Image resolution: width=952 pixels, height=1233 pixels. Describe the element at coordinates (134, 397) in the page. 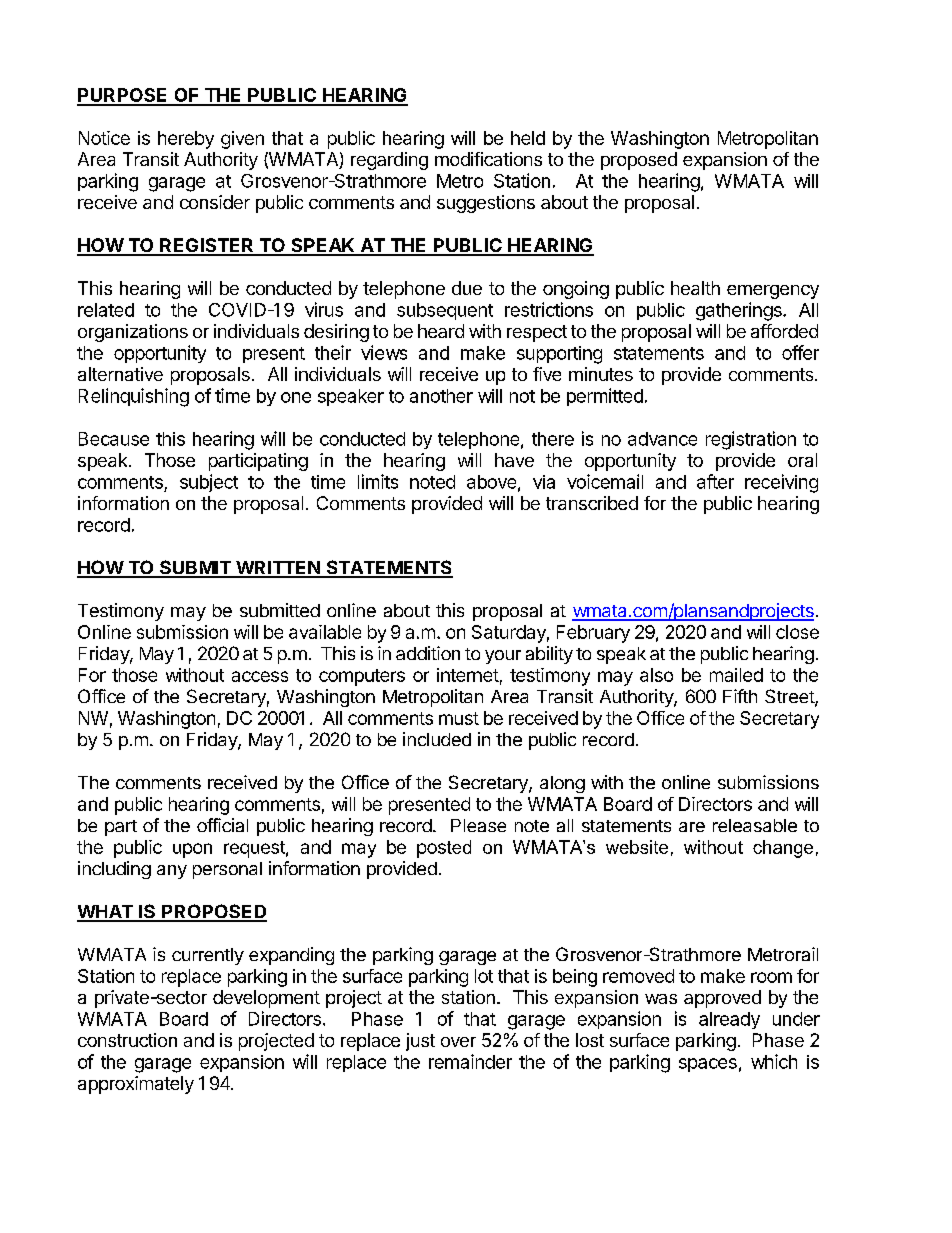

I see `Relinquishing` at that location.
